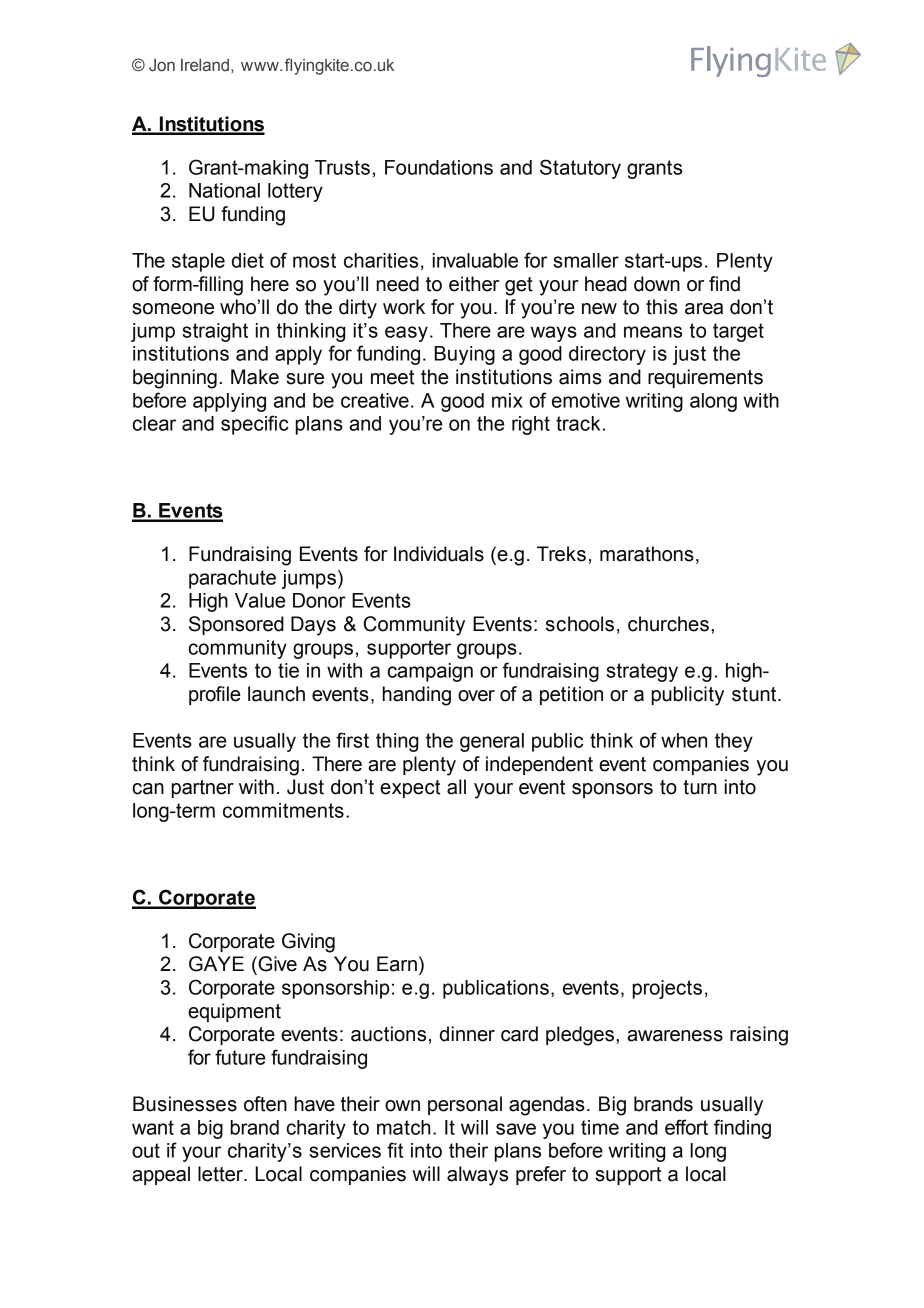  I want to click on mix, so click(507, 400).
